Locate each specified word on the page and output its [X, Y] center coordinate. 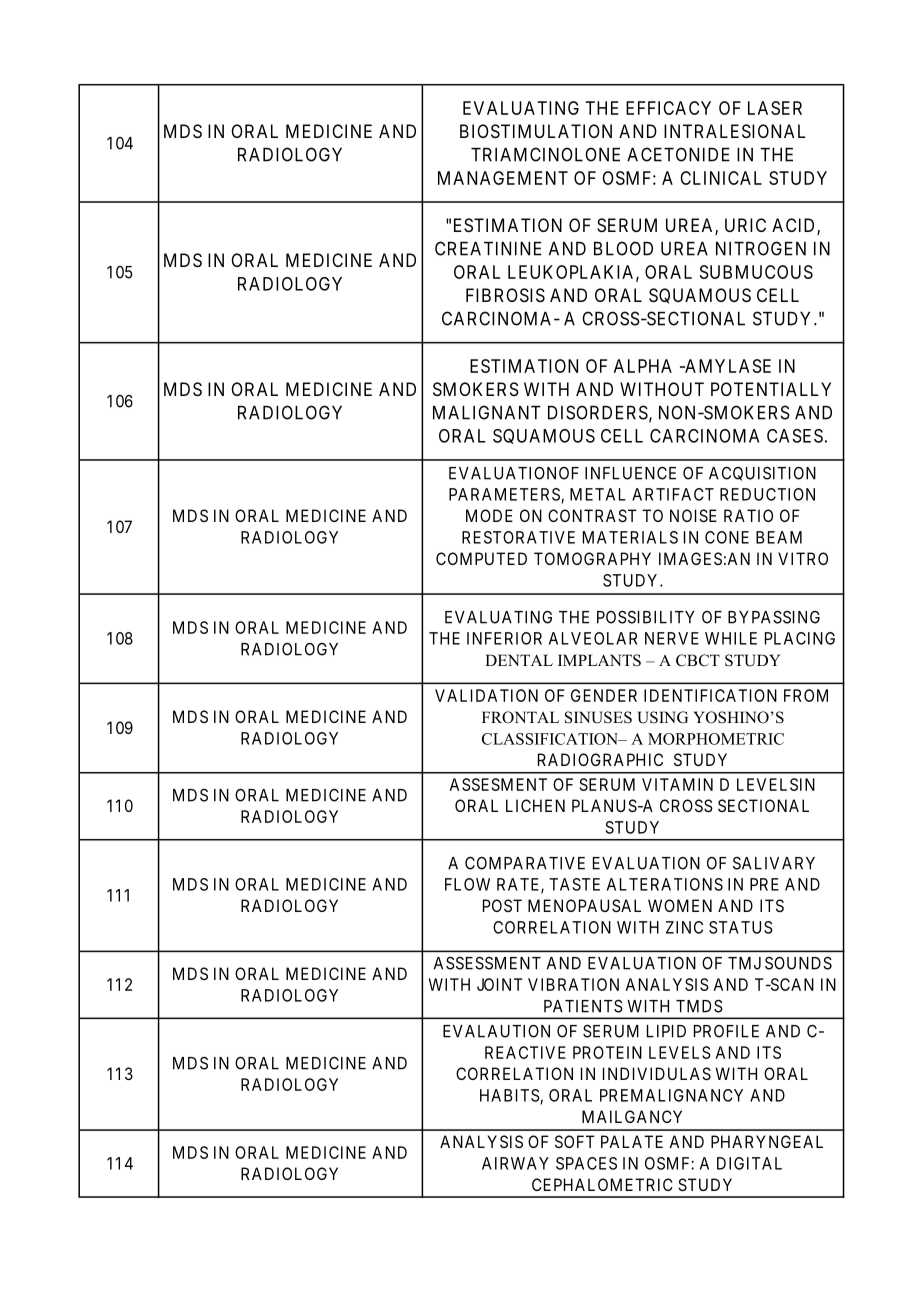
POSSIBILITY [646, 617]
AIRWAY [515, 1163]
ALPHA [643, 366]
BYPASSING [774, 617]
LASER [775, 108]
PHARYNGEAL [767, 1141]
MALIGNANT [487, 412]
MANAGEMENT [503, 178]
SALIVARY [774, 863]
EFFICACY [668, 108]
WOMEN [680, 905]
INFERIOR [504, 638]
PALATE [632, 1141]
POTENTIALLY [771, 389]
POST [502, 905]
